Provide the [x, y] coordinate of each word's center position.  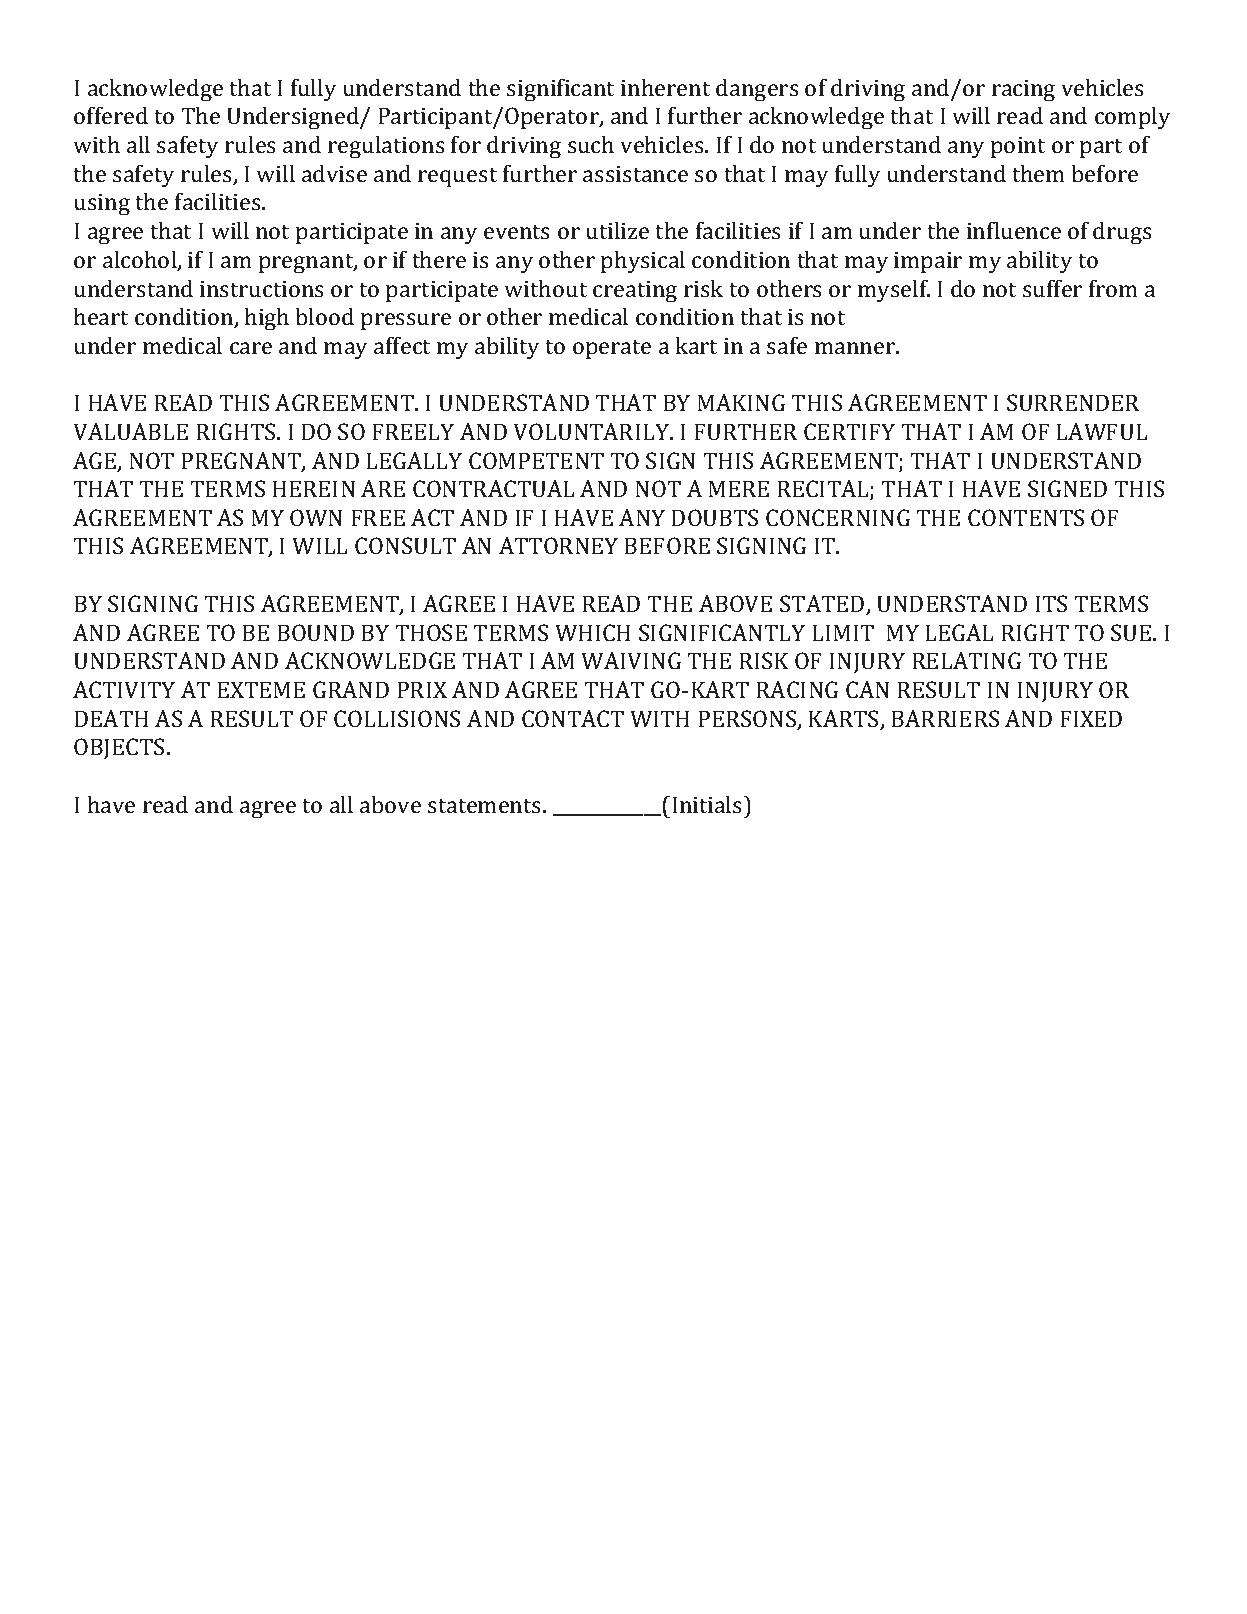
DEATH [111, 718]
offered [111, 115]
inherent [666, 87]
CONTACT [573, 718]
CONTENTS [1026, 517]
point [1018, 147]
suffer [1052, 288]
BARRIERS [945, 718]
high [267, 319]
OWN [316, 517]
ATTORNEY [558, 545]
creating [635, 292]
